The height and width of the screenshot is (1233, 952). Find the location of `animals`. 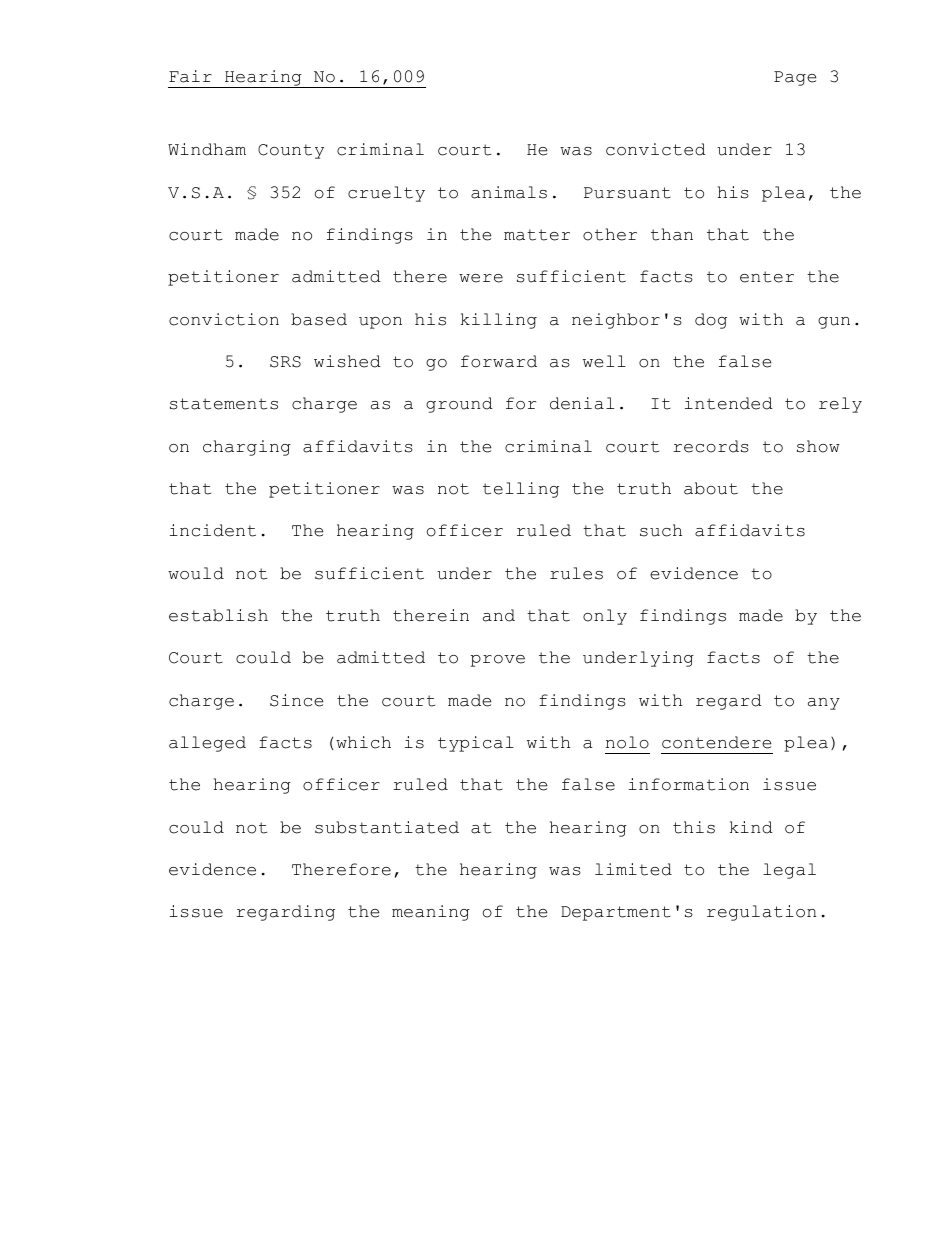

animals is located at coordinates (509, 192).
